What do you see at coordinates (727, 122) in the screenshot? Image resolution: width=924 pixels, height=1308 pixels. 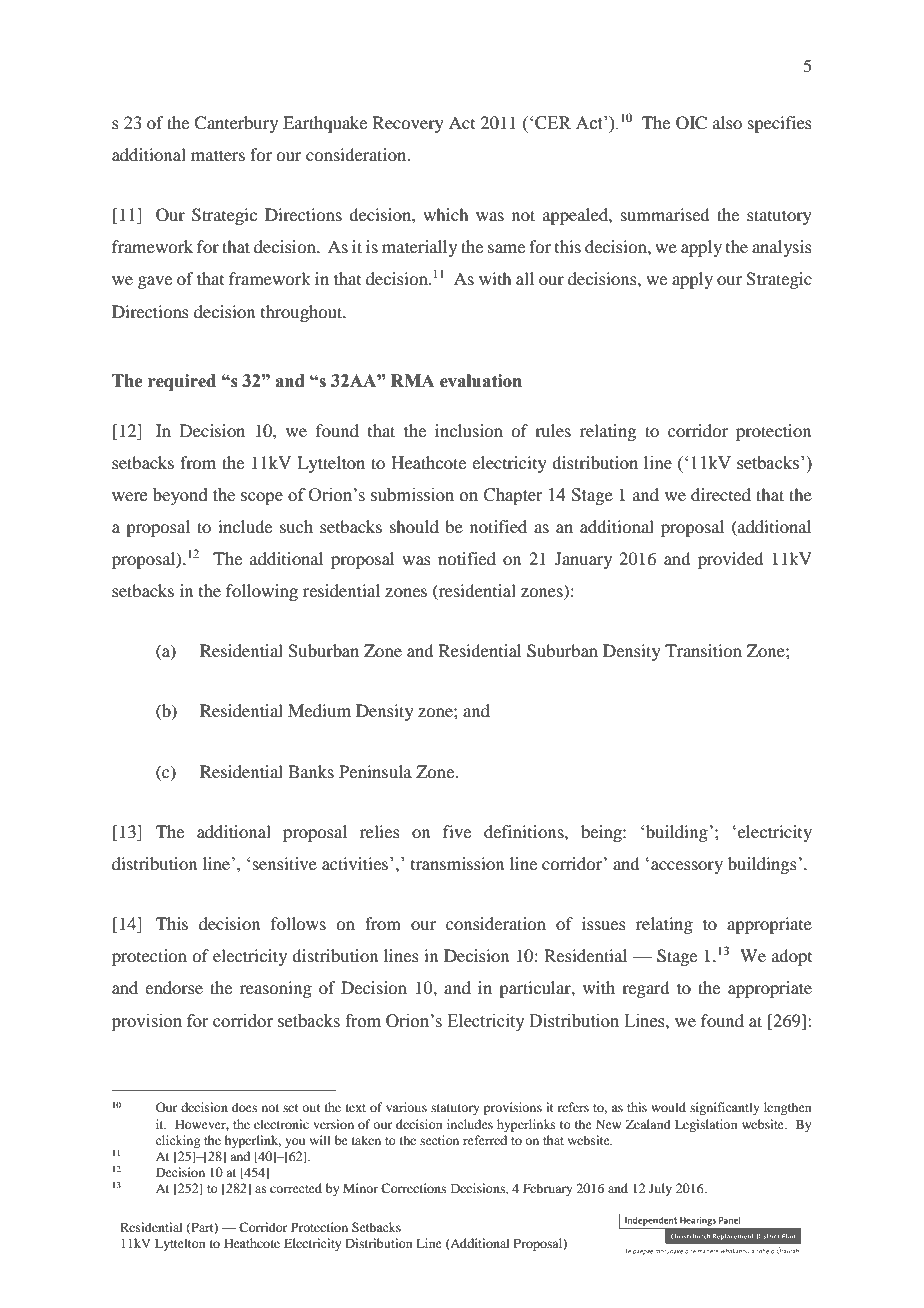 I see `also` at bounding box center [727, 122].
